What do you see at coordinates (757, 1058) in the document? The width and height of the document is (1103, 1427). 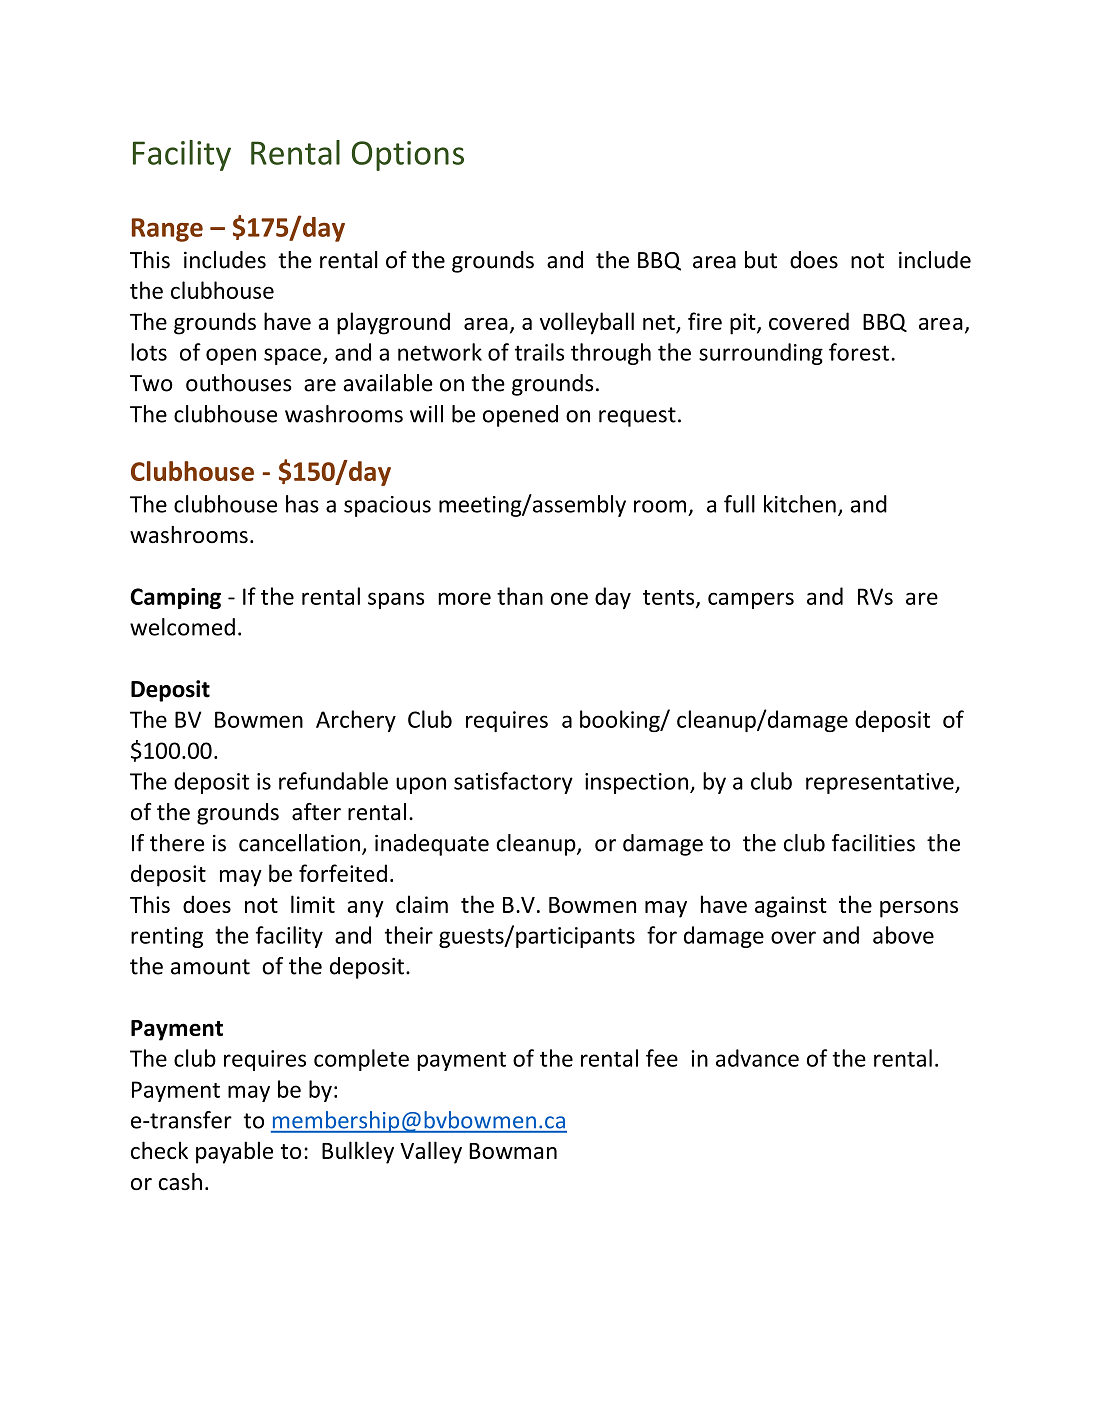 I see `advance` at bounding box center [757, 1058].
